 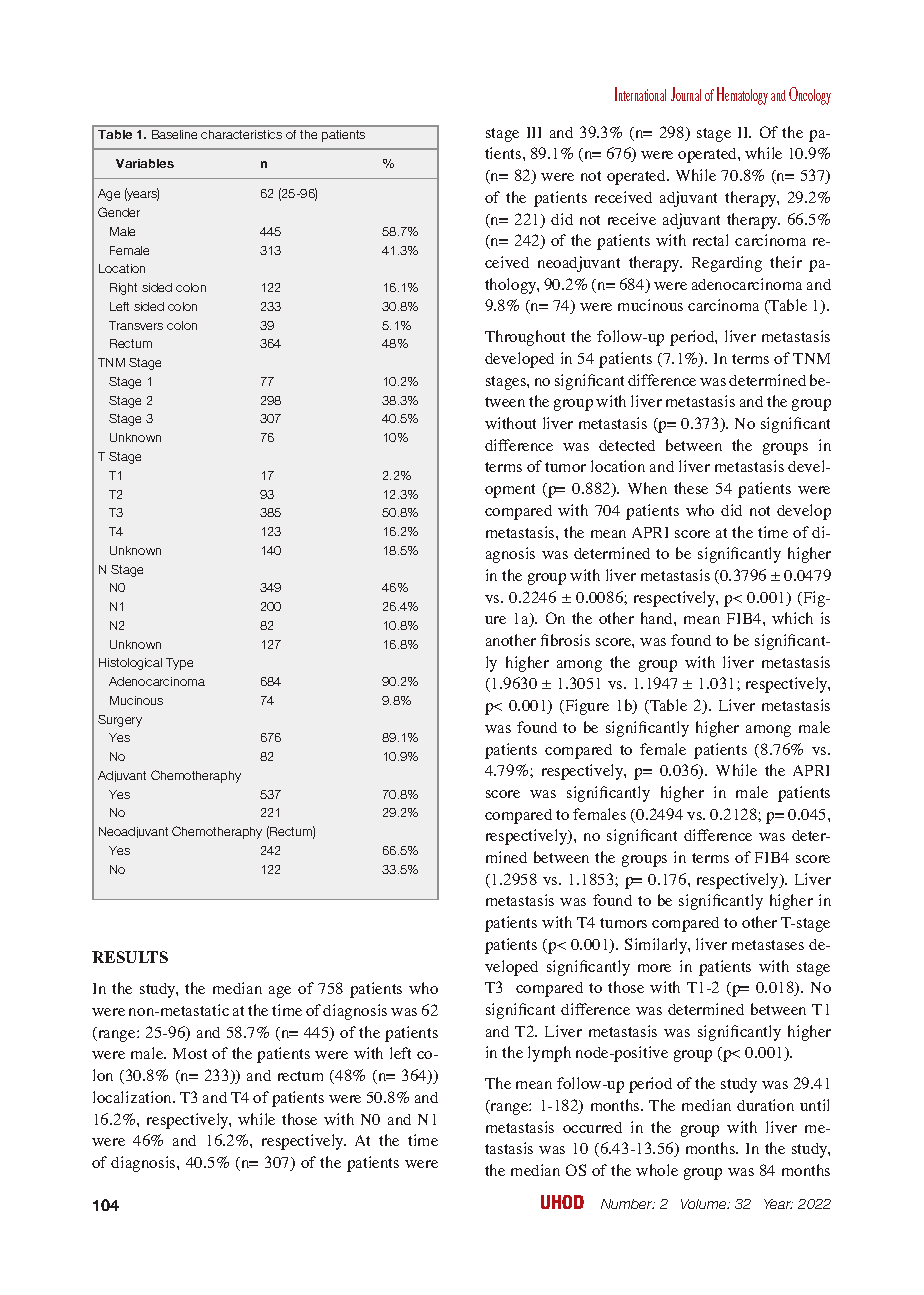 What do you see at coordinates (627, 445) in the image?
I see `detected` at bounding box center [627, 445].
